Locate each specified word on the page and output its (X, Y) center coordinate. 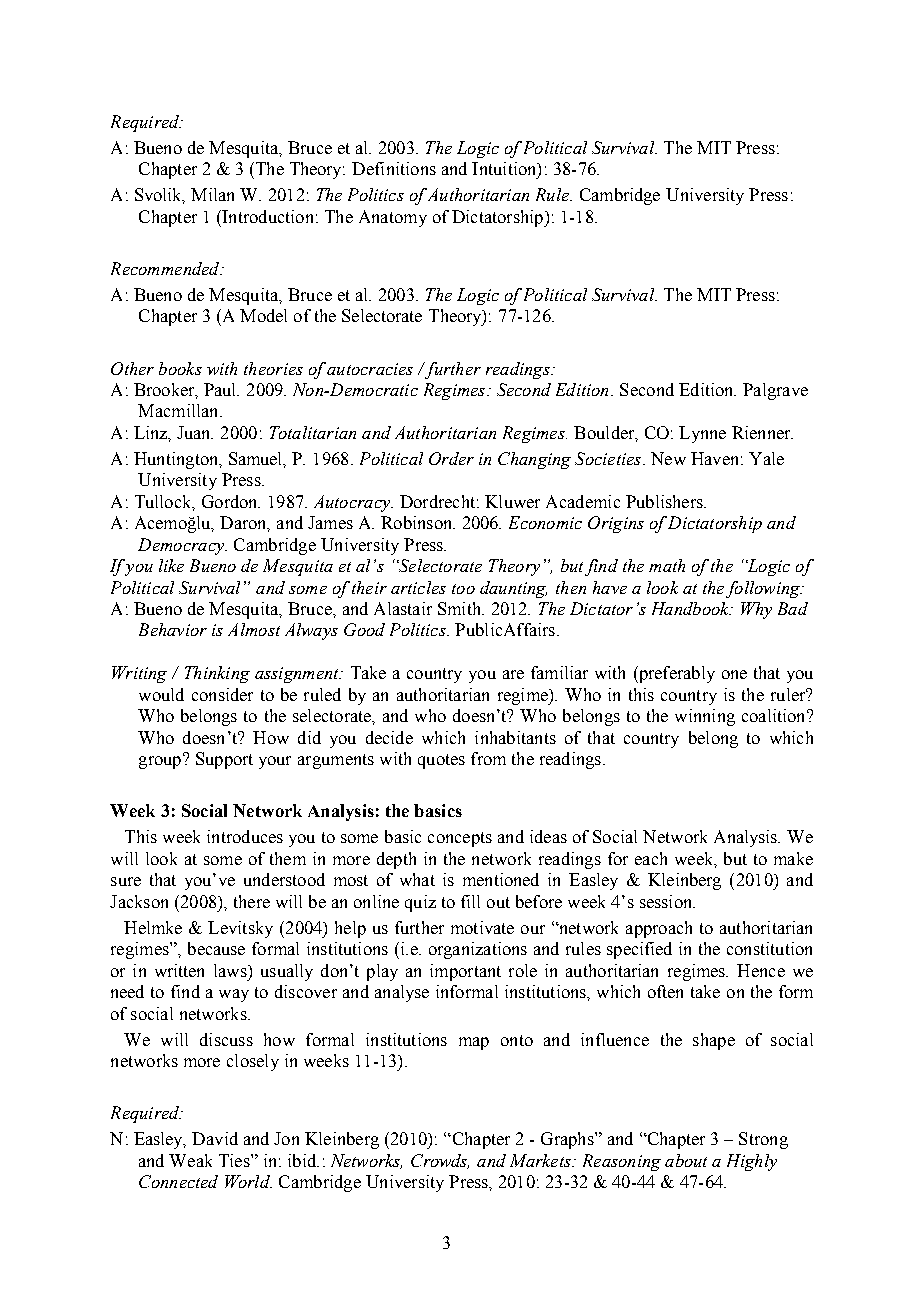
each (651, 858)
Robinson (418, 522)
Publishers (665, 501)
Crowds (440, 1161)
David (215, 1138)
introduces (245, 836)
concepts (460, 839)
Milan (212, 194)
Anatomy (393, 218)
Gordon (231, 501)
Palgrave (775, 391)
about (686, 1160)
